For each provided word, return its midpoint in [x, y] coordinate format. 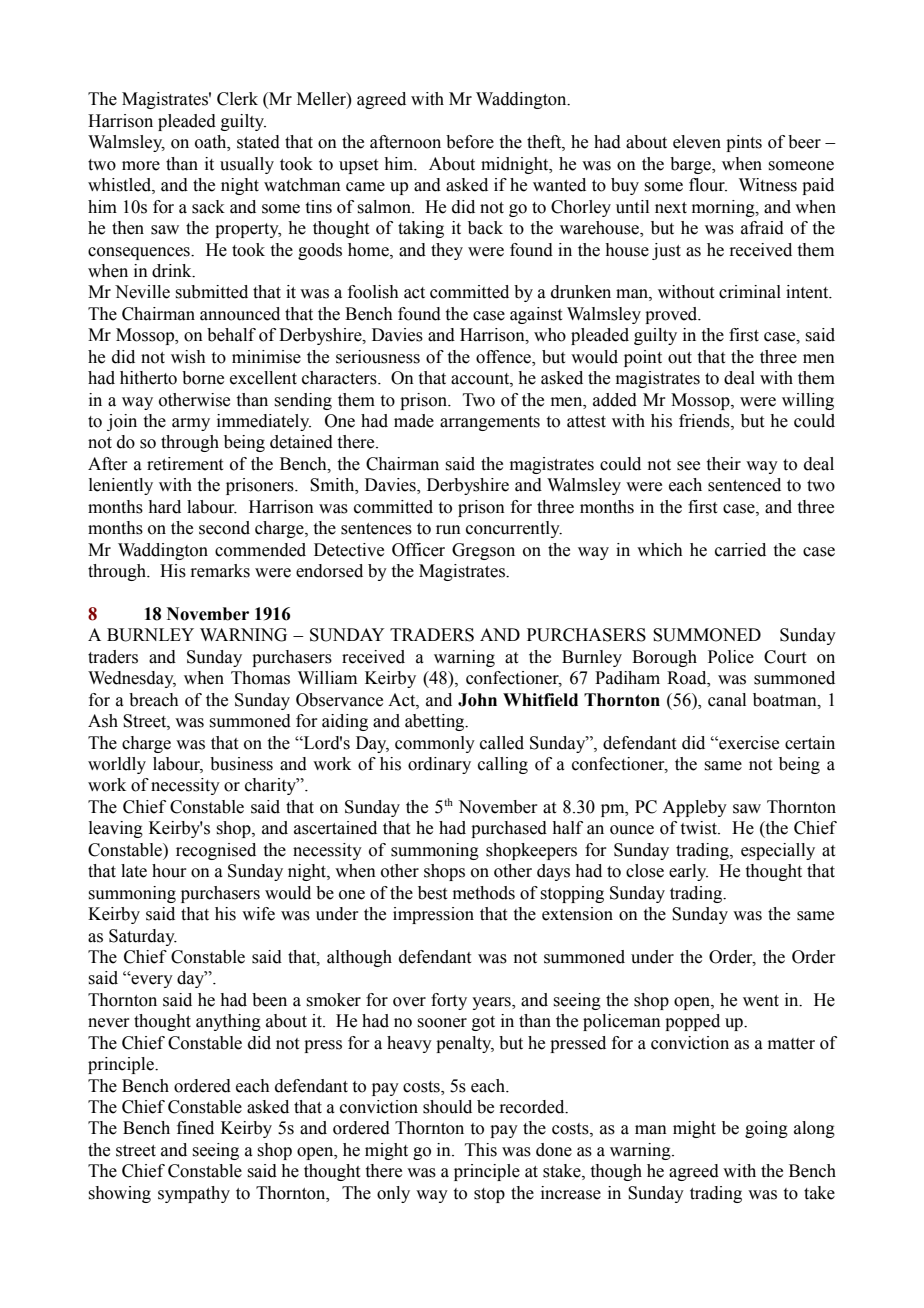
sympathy [194, 1194]
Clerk [237, 99]
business [241, 764]
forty [449, 1001]
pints [744, 143]
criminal [750, 292]
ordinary [439, 765]
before [470, 142]
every [151, 981]
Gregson [483, 551]
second [224, 528]
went [761, 1001]
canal [727, 700]
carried [740, 550]
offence [504, 357]
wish [188, 357]
